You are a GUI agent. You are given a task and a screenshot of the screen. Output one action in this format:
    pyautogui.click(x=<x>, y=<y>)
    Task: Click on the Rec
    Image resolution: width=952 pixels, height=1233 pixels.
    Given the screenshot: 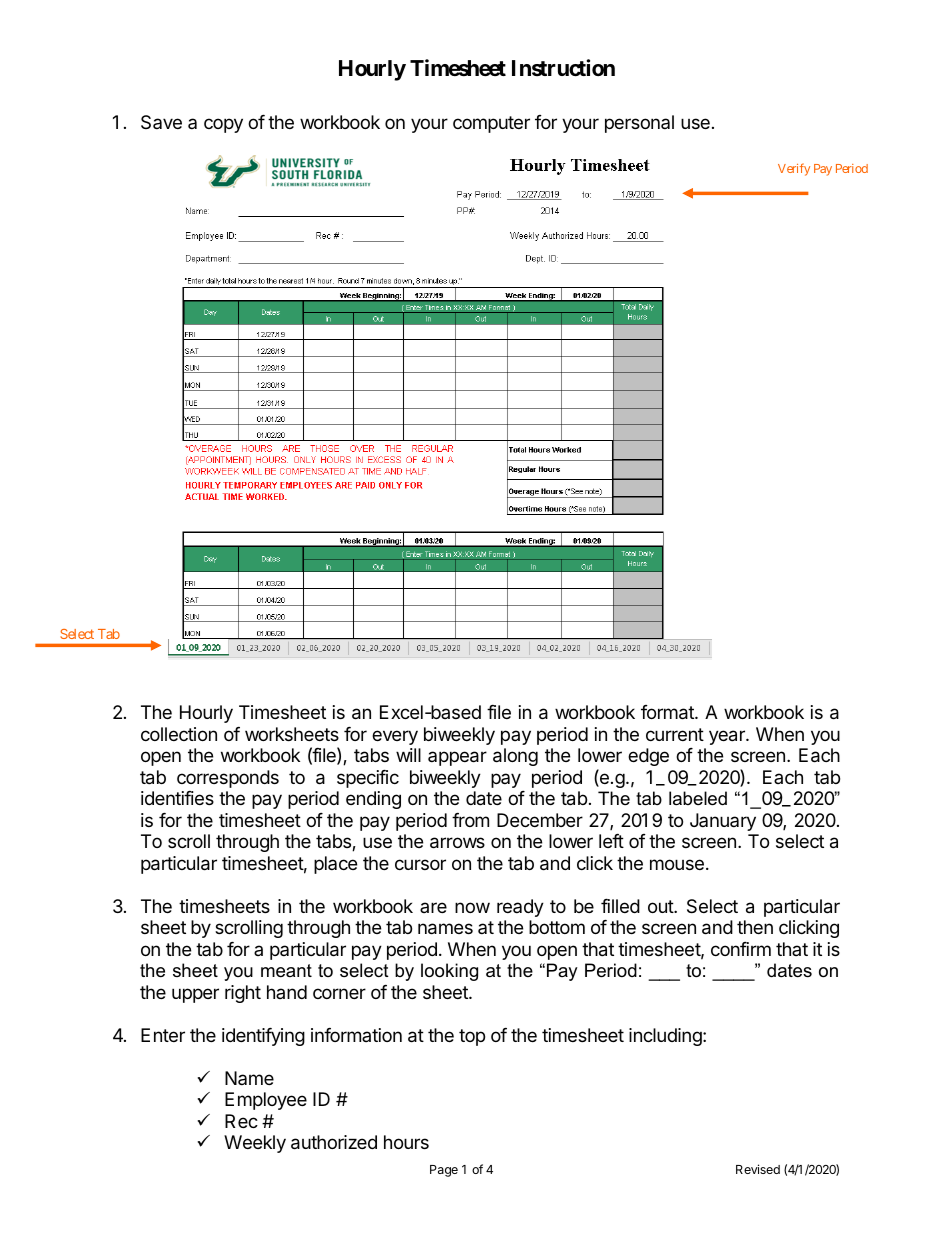 What is the action you would take?
    pyautogui.click(x=241, y=1121)
